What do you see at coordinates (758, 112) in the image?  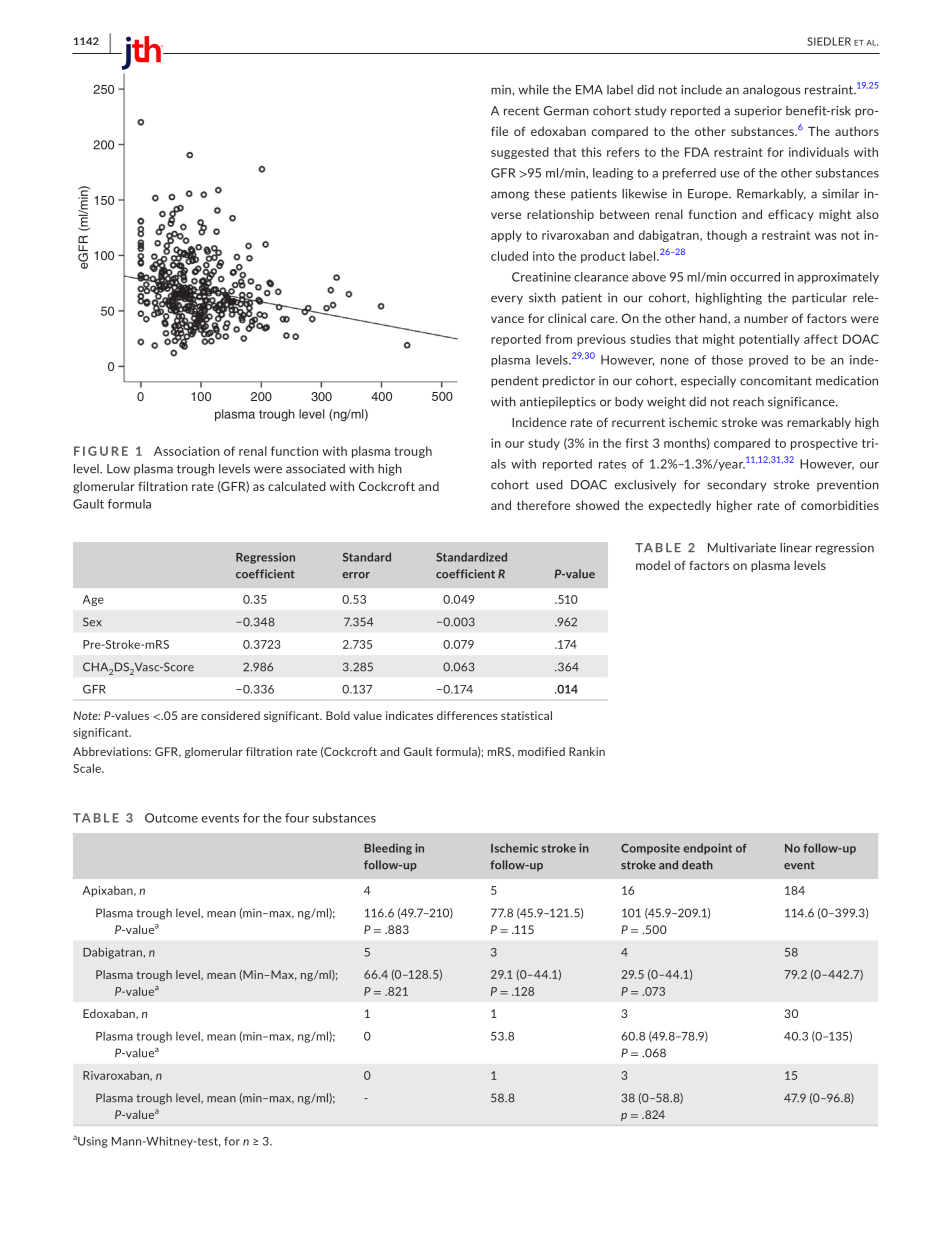 I see `superior` at bounding box center [758, 112].
